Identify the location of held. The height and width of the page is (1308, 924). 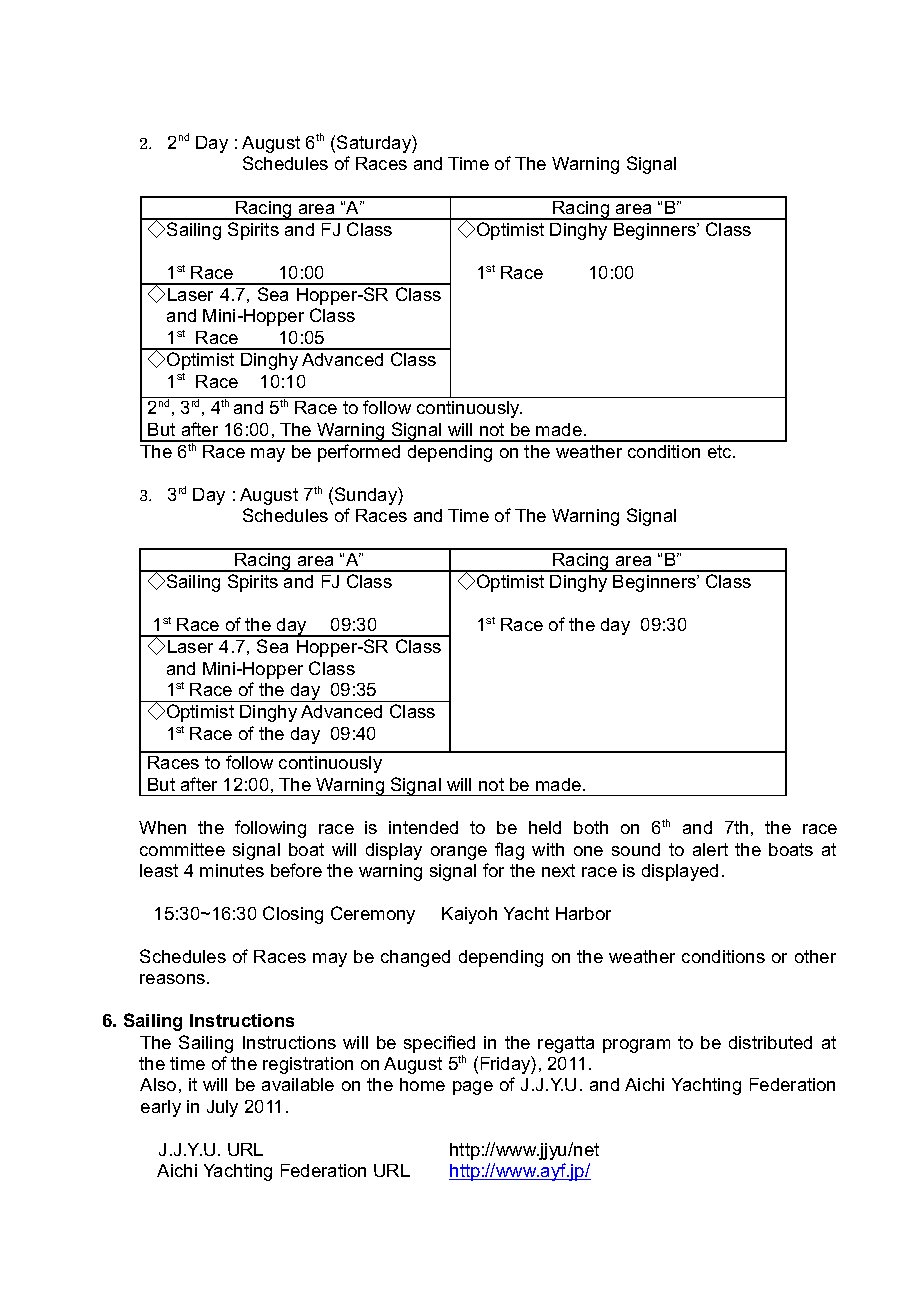
(545, 827).
